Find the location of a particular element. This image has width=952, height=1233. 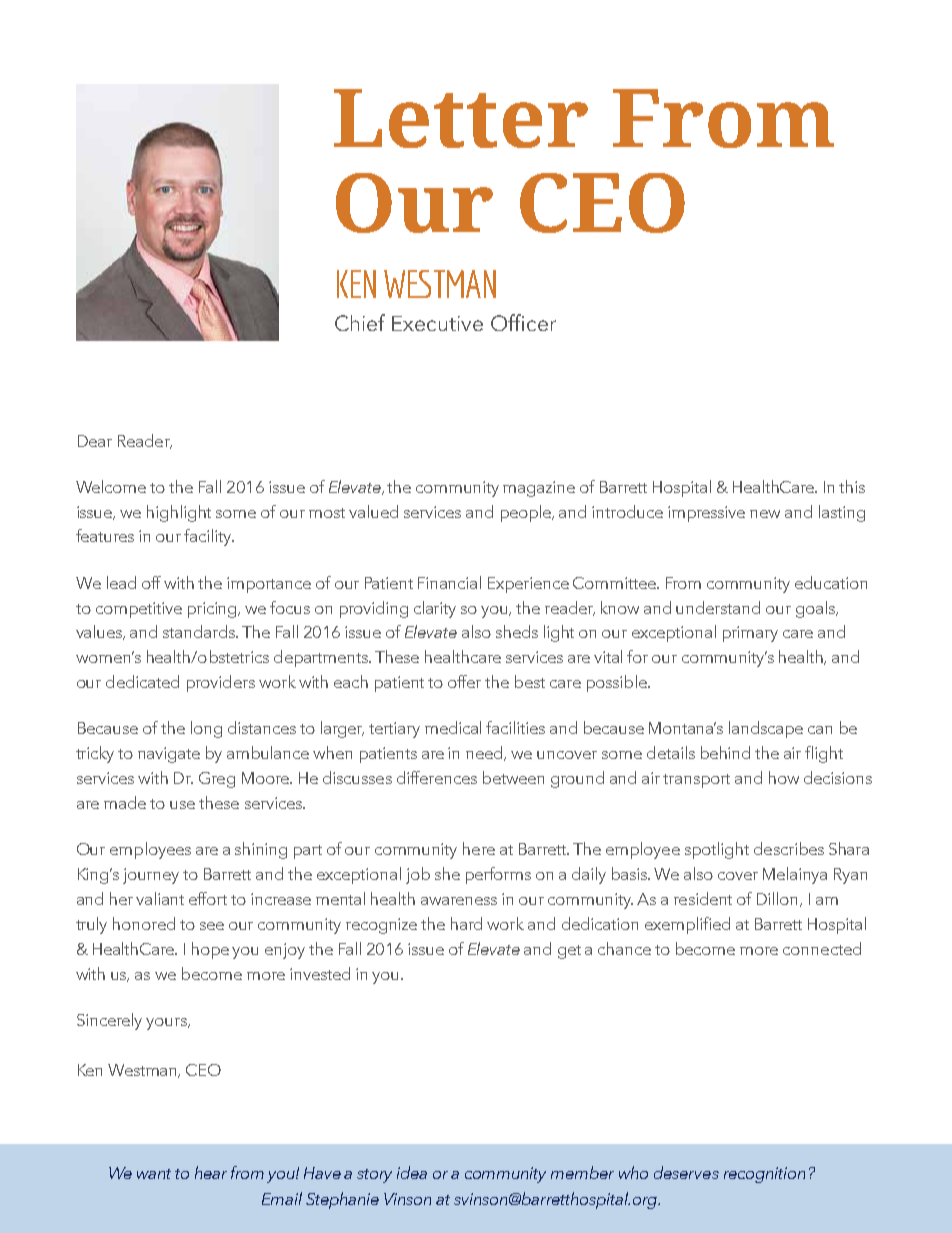

idea is located at coordinates (412, 1172).
